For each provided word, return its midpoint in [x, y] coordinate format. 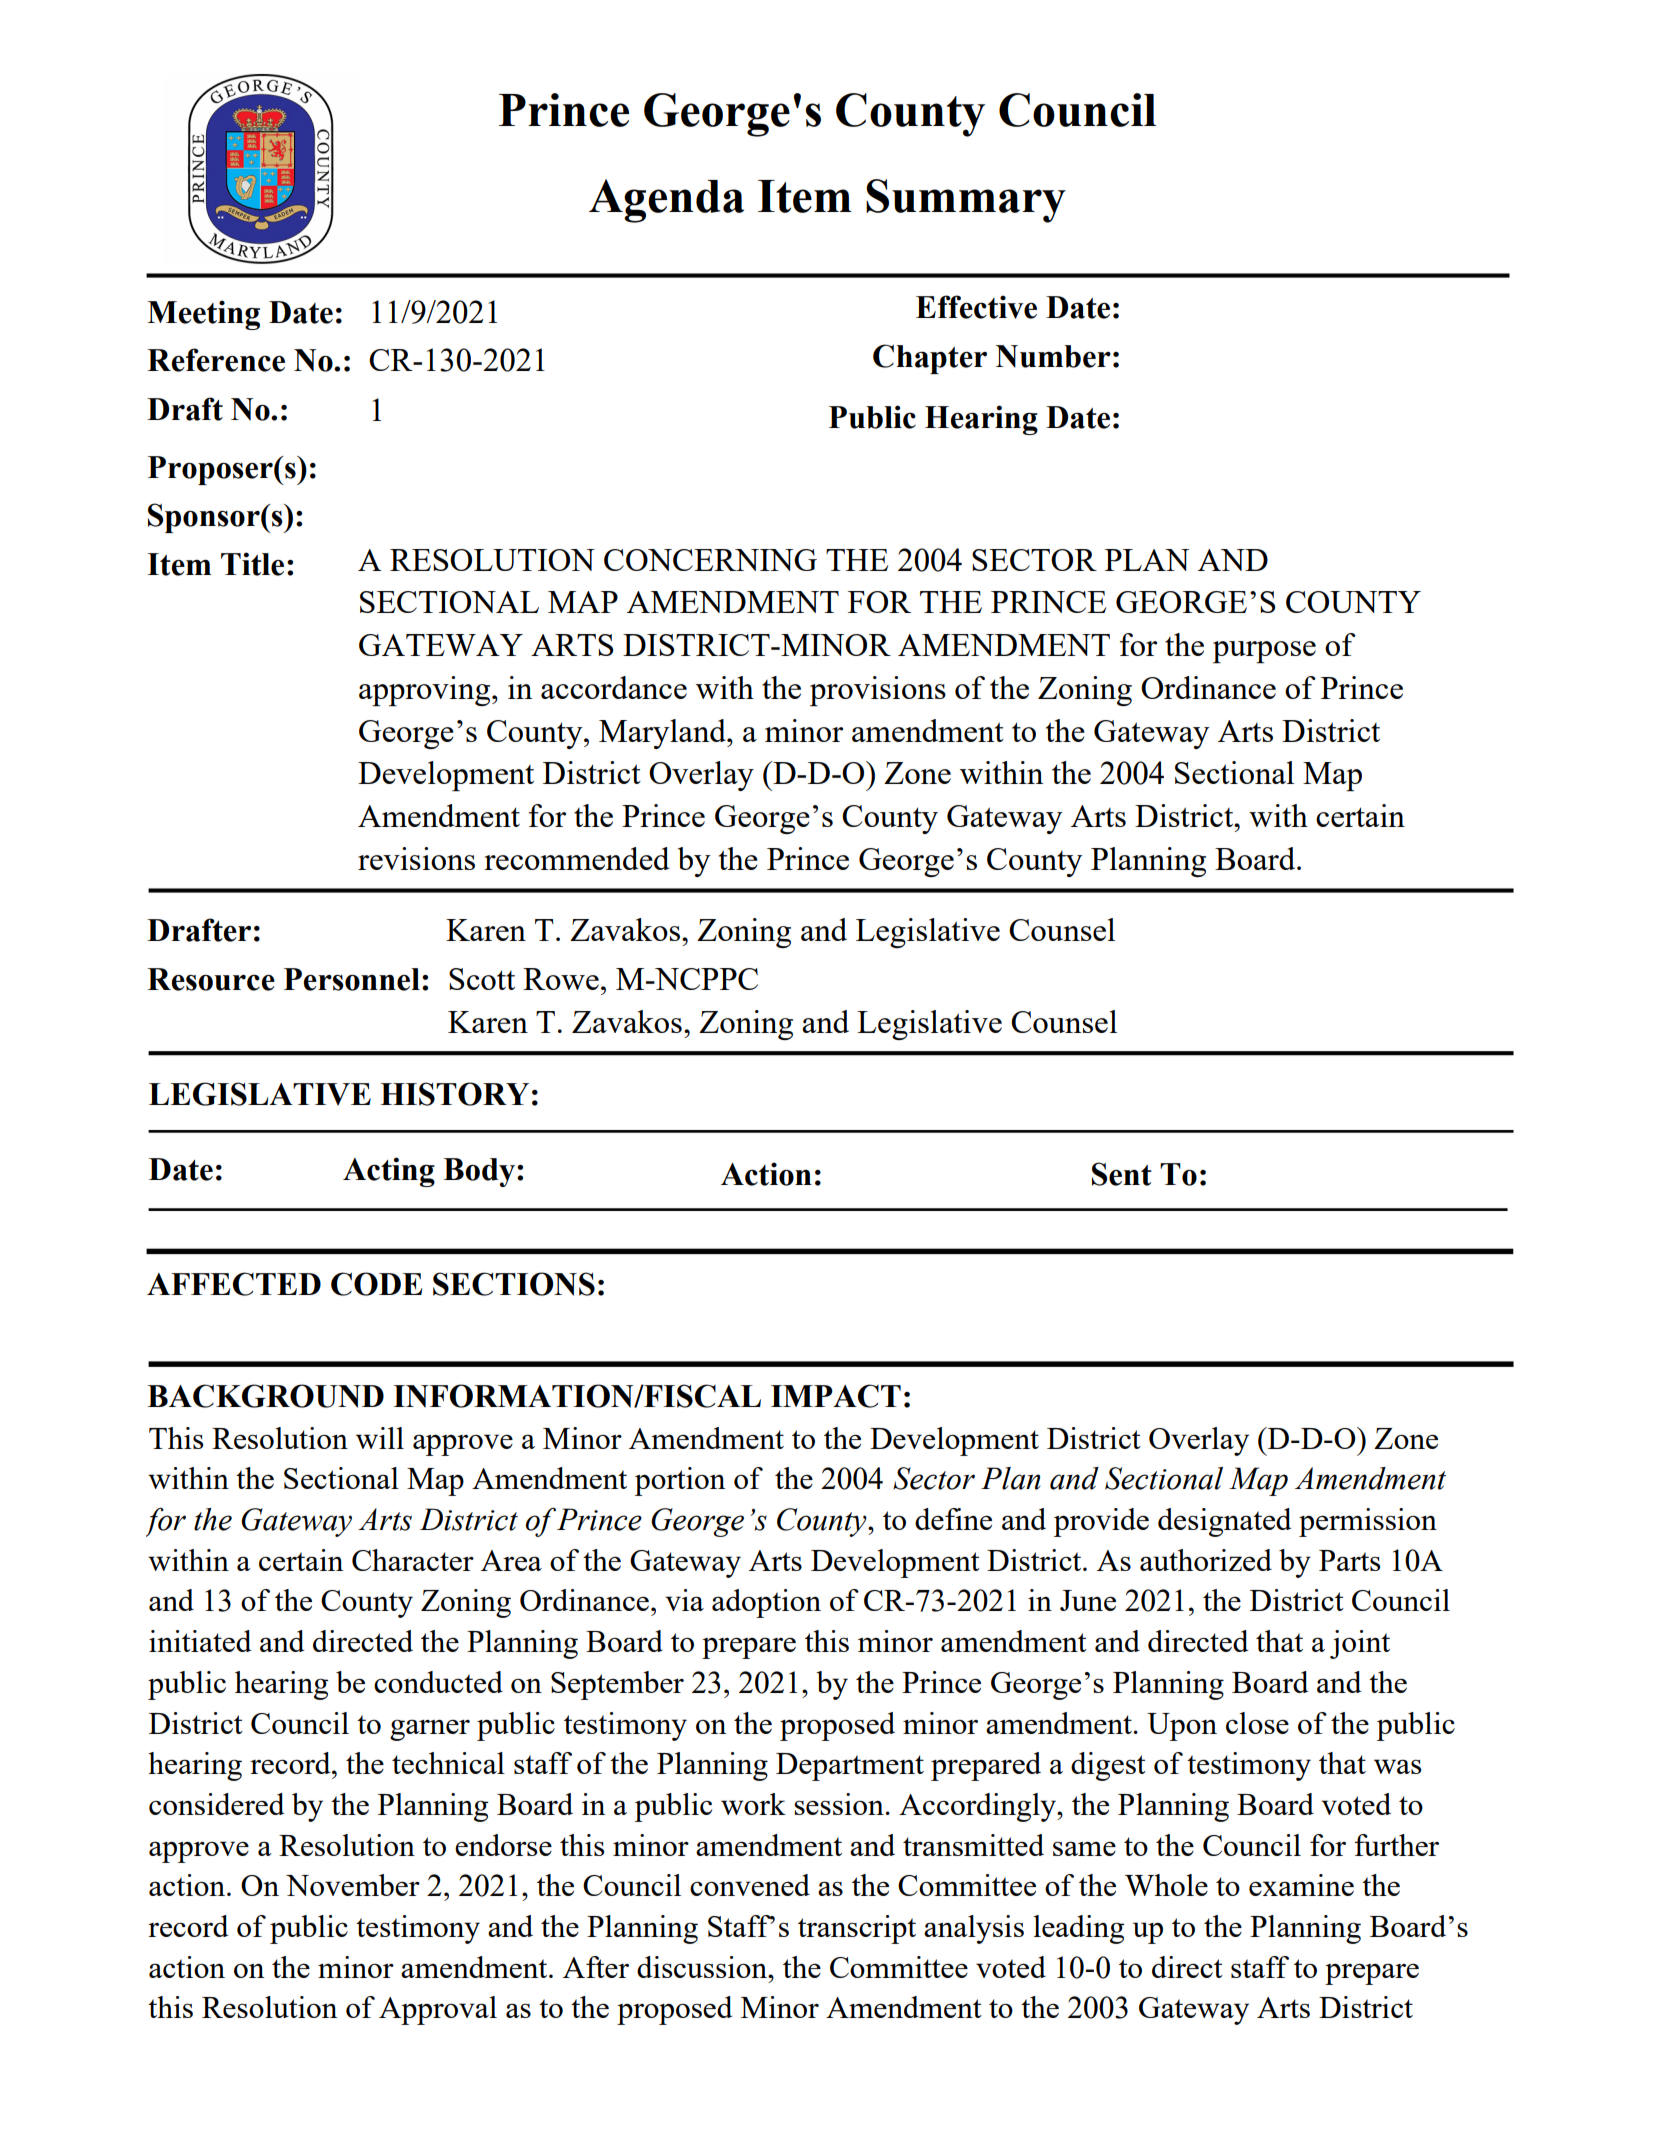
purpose [1264, 652]
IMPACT [836, 1396]
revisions [416, 858]
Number [1053, 356]
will [380, 1438]
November [353, 1885]
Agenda [666, 201]
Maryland [663, 734]
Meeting [203, 315]
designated [1224, 1522]
